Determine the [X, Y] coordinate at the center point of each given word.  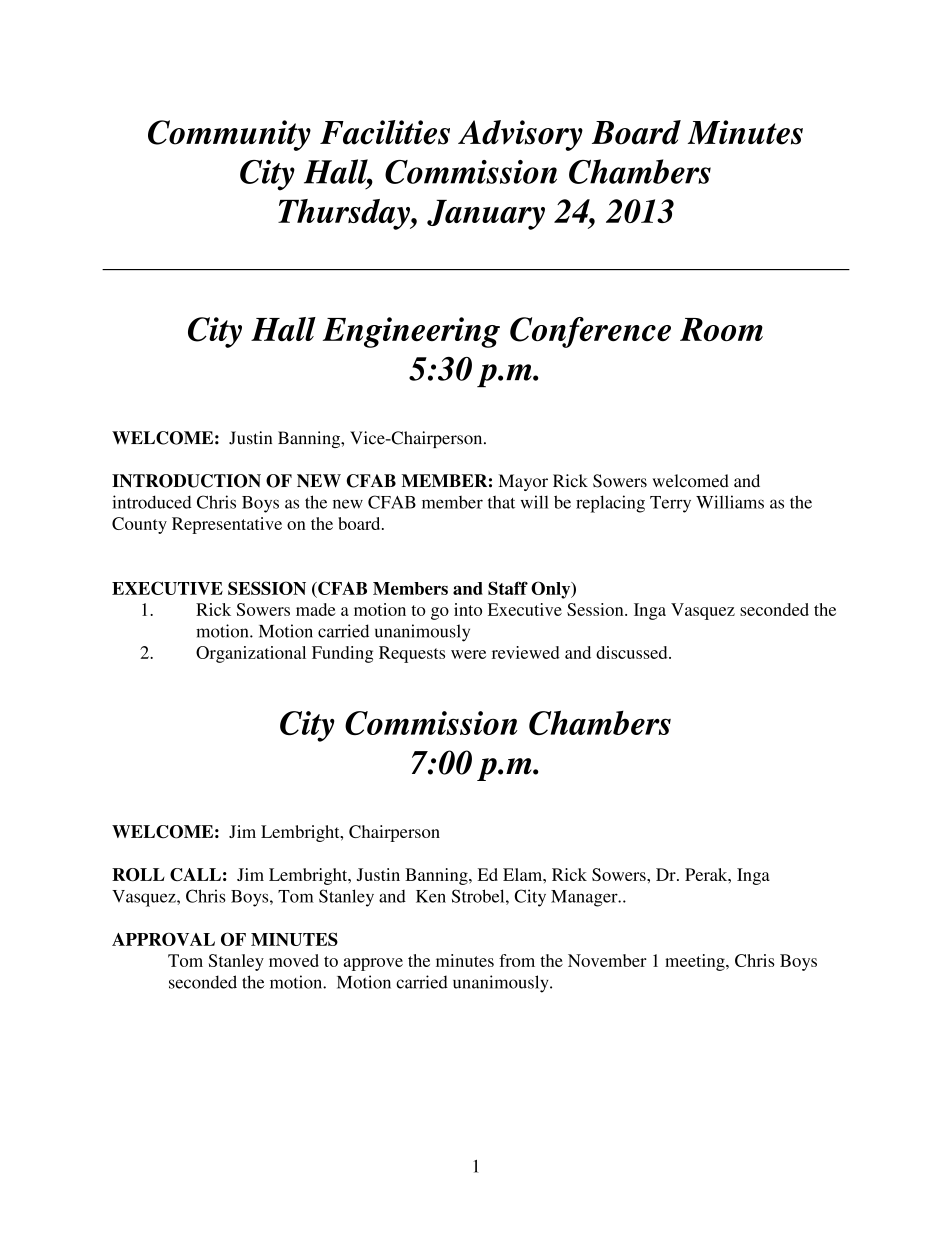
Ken [431, 896]
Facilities [385, 132]
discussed [633, 652]
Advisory [520, 135]
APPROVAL [163, 939]
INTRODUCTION [186, 481]
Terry [670, 504]
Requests [412, 654]
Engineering [411, 332]
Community [229, 135]
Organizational [251, 654]
